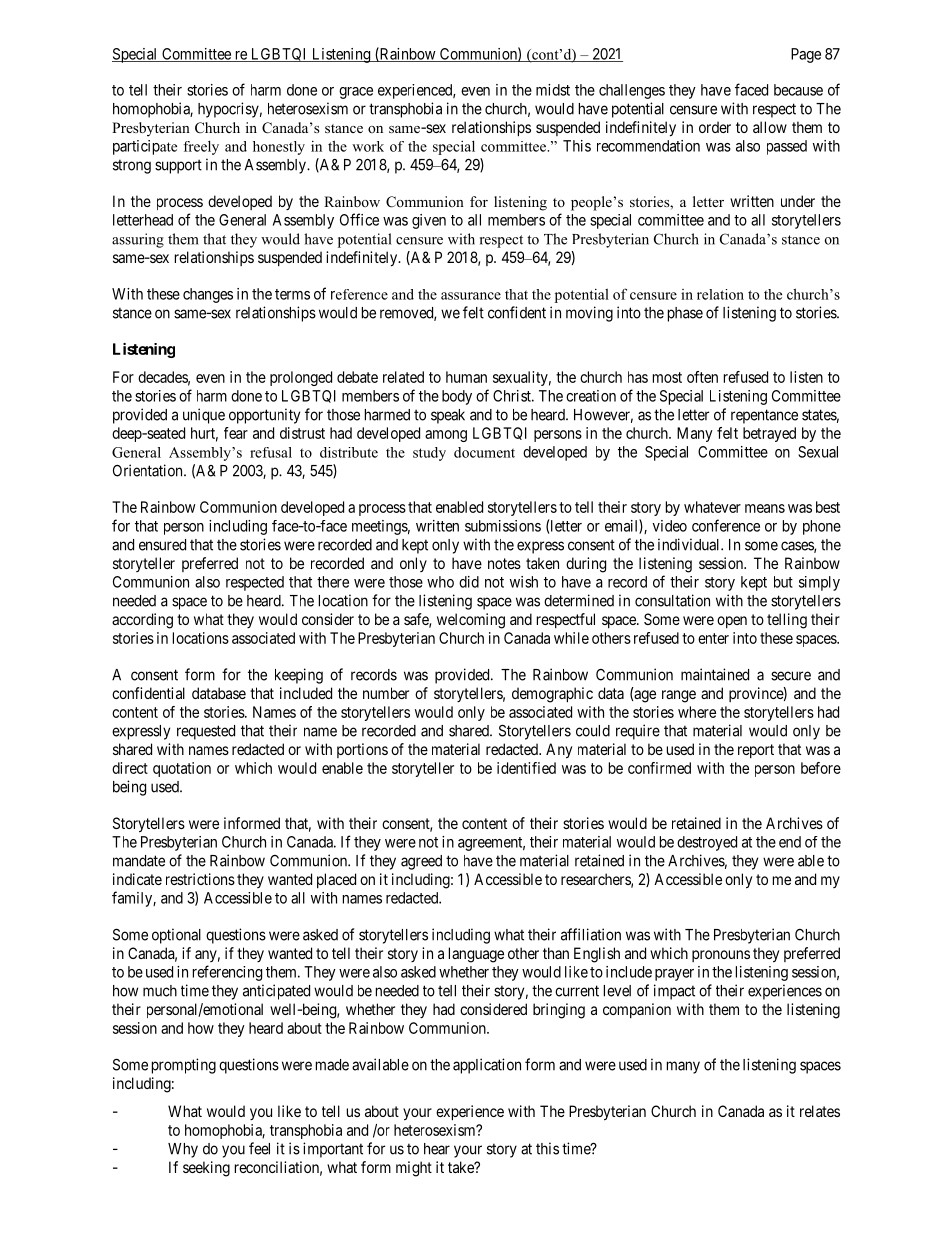 The height and width of the screenshot is (1233, 952). What do you see at coordinates (769, 434) in the screenshot?
I see `betrayed` at bounding box center [769, 434].
